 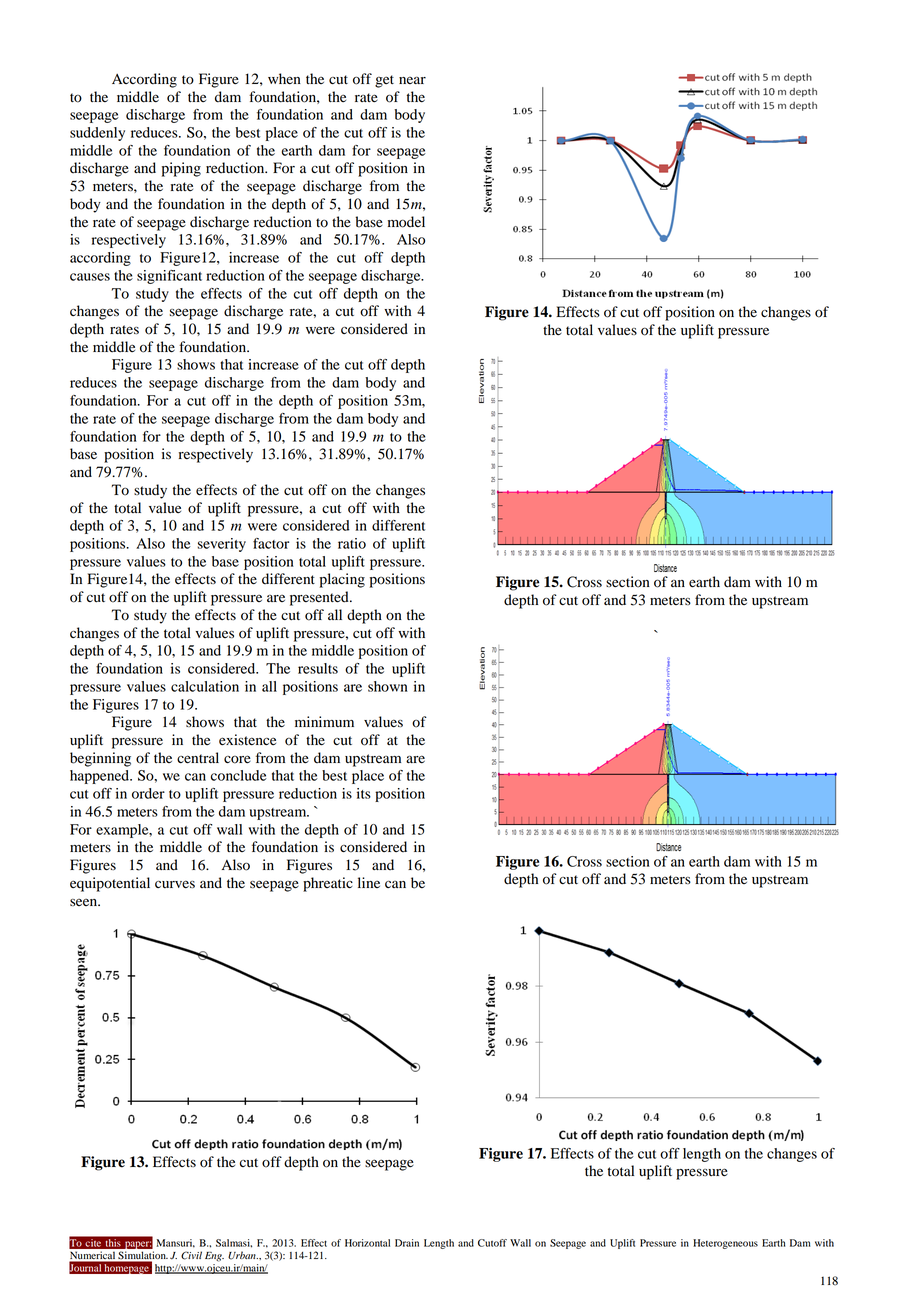 I want to click on piping, so click(x=181, y=169).
